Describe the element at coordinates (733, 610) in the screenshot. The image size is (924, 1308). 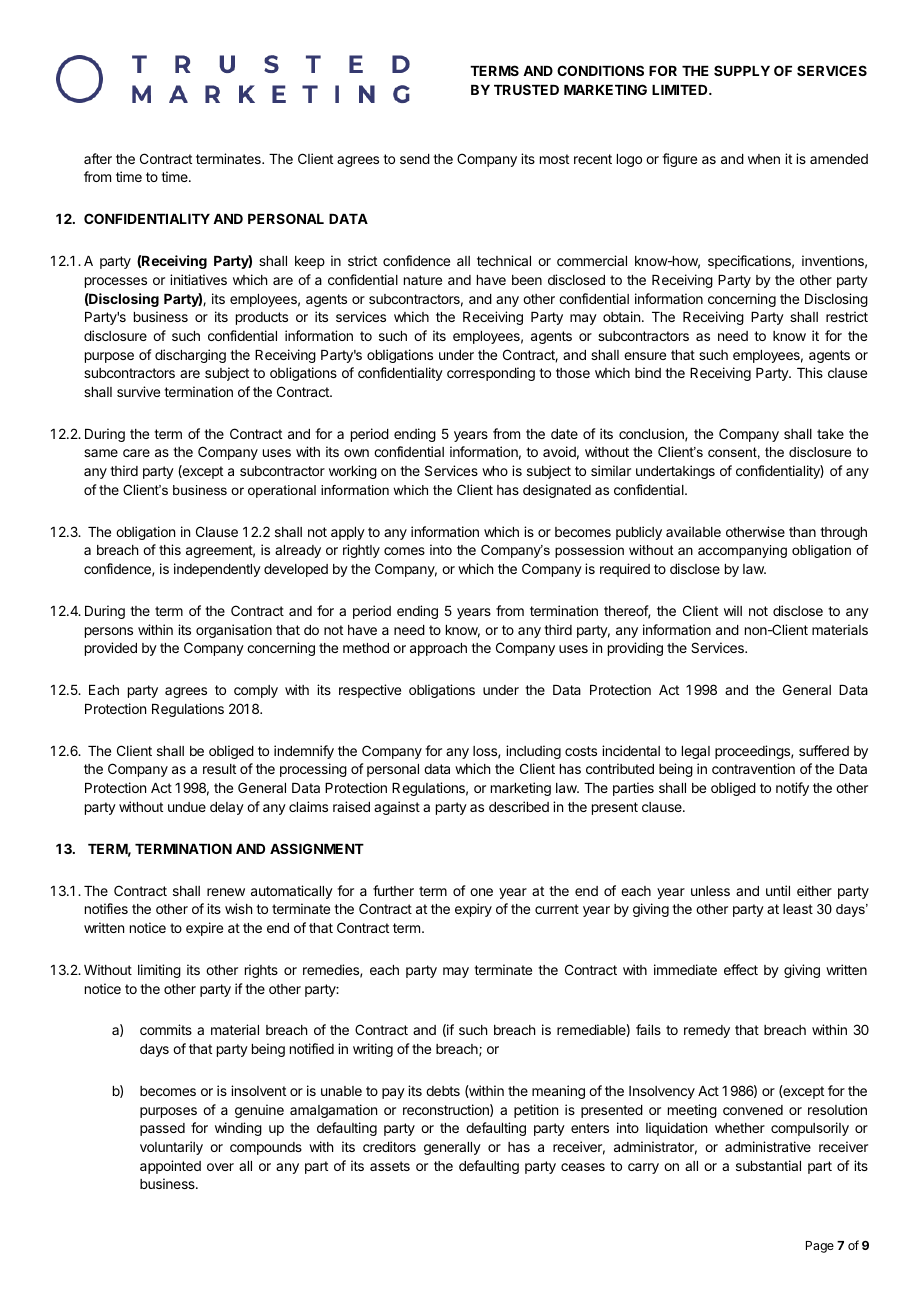
I see `will` at that location.
